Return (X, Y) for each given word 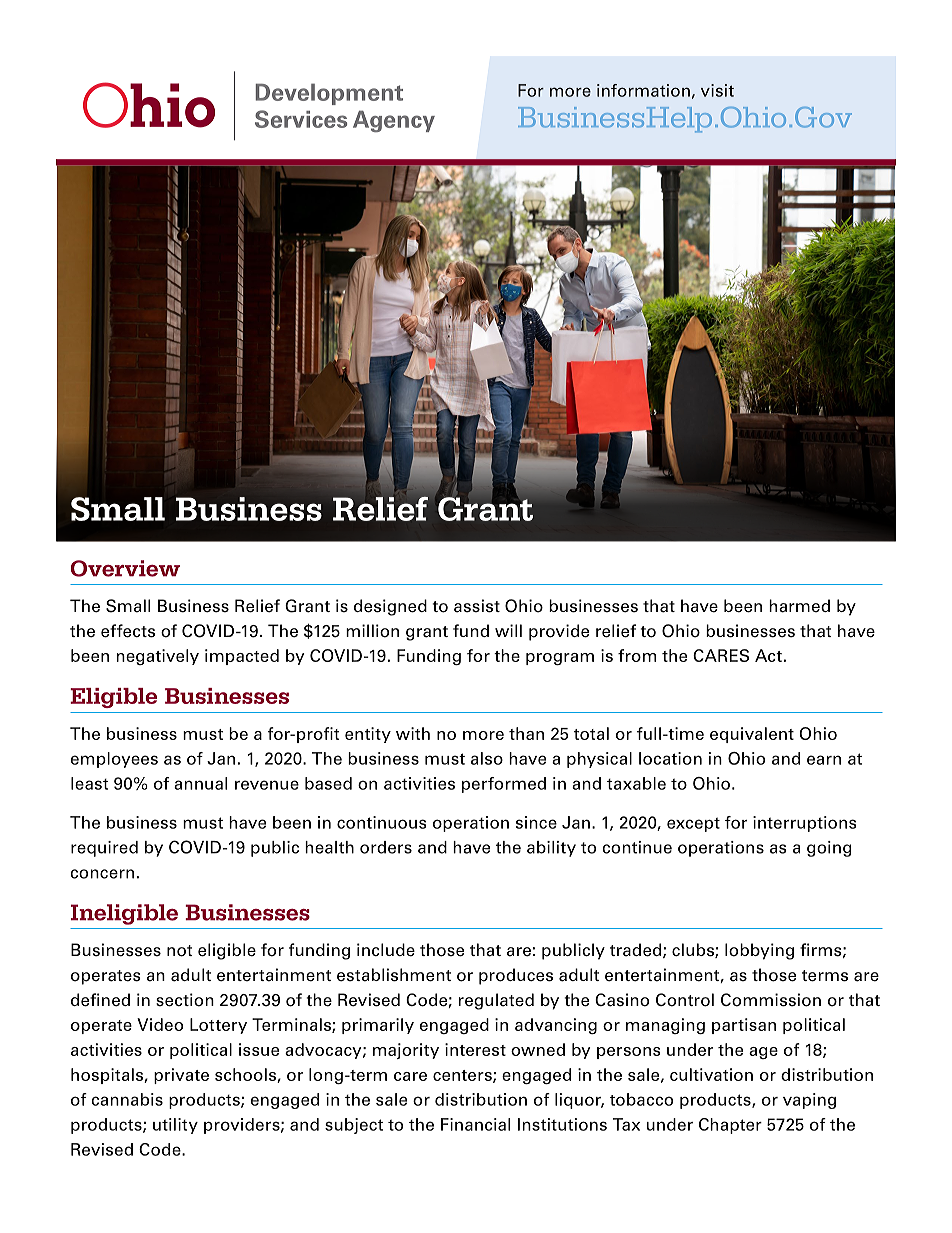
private (181, 1076)
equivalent (752, 735)
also (487, 758)
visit (717, 90)
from (637, 655)
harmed (799, 606)
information (643, 90)
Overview (125, 568)
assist (477, 606)
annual (200, 783)
